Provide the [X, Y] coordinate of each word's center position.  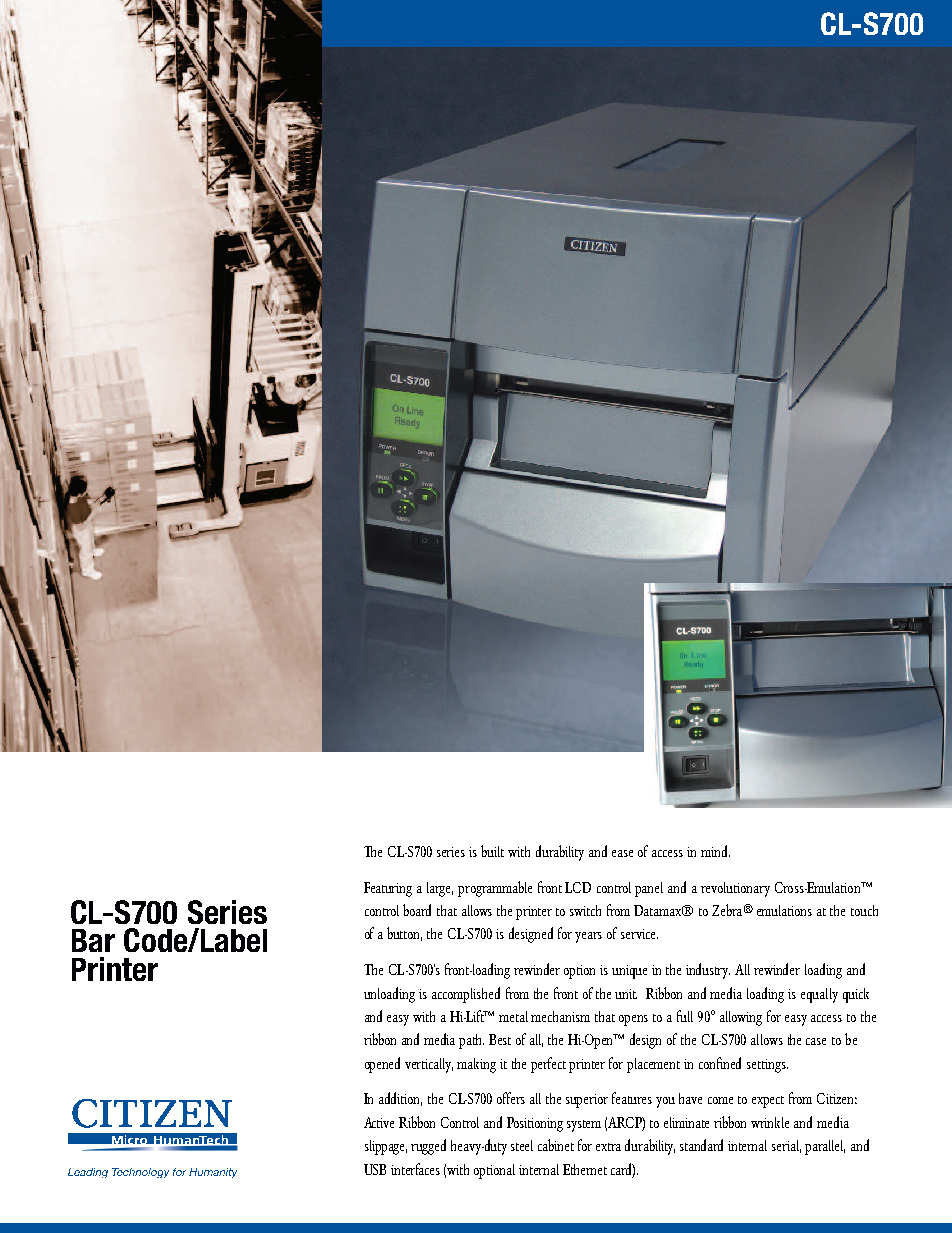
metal [513, 1016]
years [588, 937]
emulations [784, 910]
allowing [741, 1018]
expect [768, 1102]
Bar [93, 940]
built [492, 851]
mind [715, 851]
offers [511, 1098]
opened [382, 1065]
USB [375, 1169]
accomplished [466, 995]
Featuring [388, 889]
